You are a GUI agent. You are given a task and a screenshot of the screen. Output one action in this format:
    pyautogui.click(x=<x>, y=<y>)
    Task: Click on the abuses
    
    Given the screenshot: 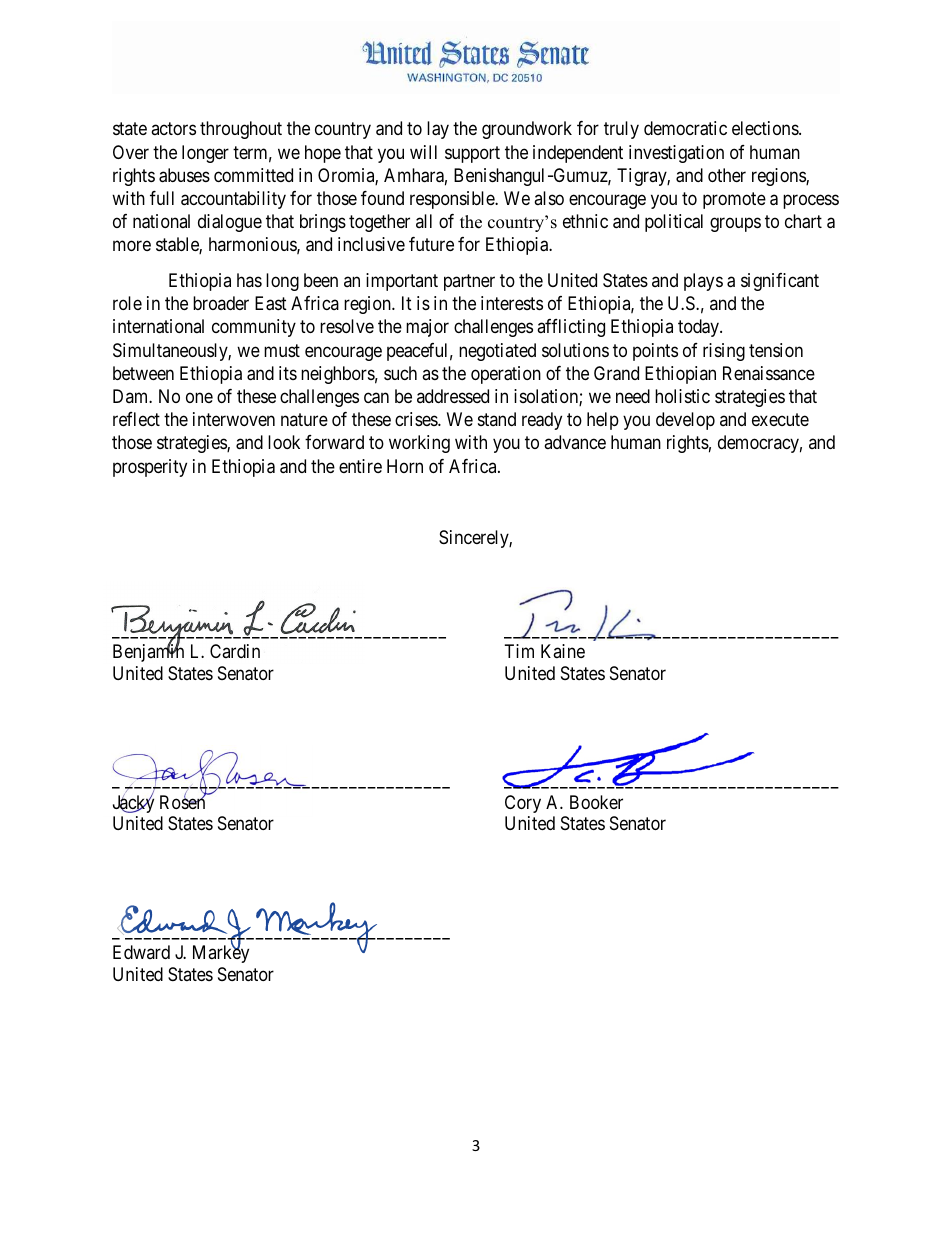 What is the action you would take?
    pyautogui.click(x=184, y=175)
